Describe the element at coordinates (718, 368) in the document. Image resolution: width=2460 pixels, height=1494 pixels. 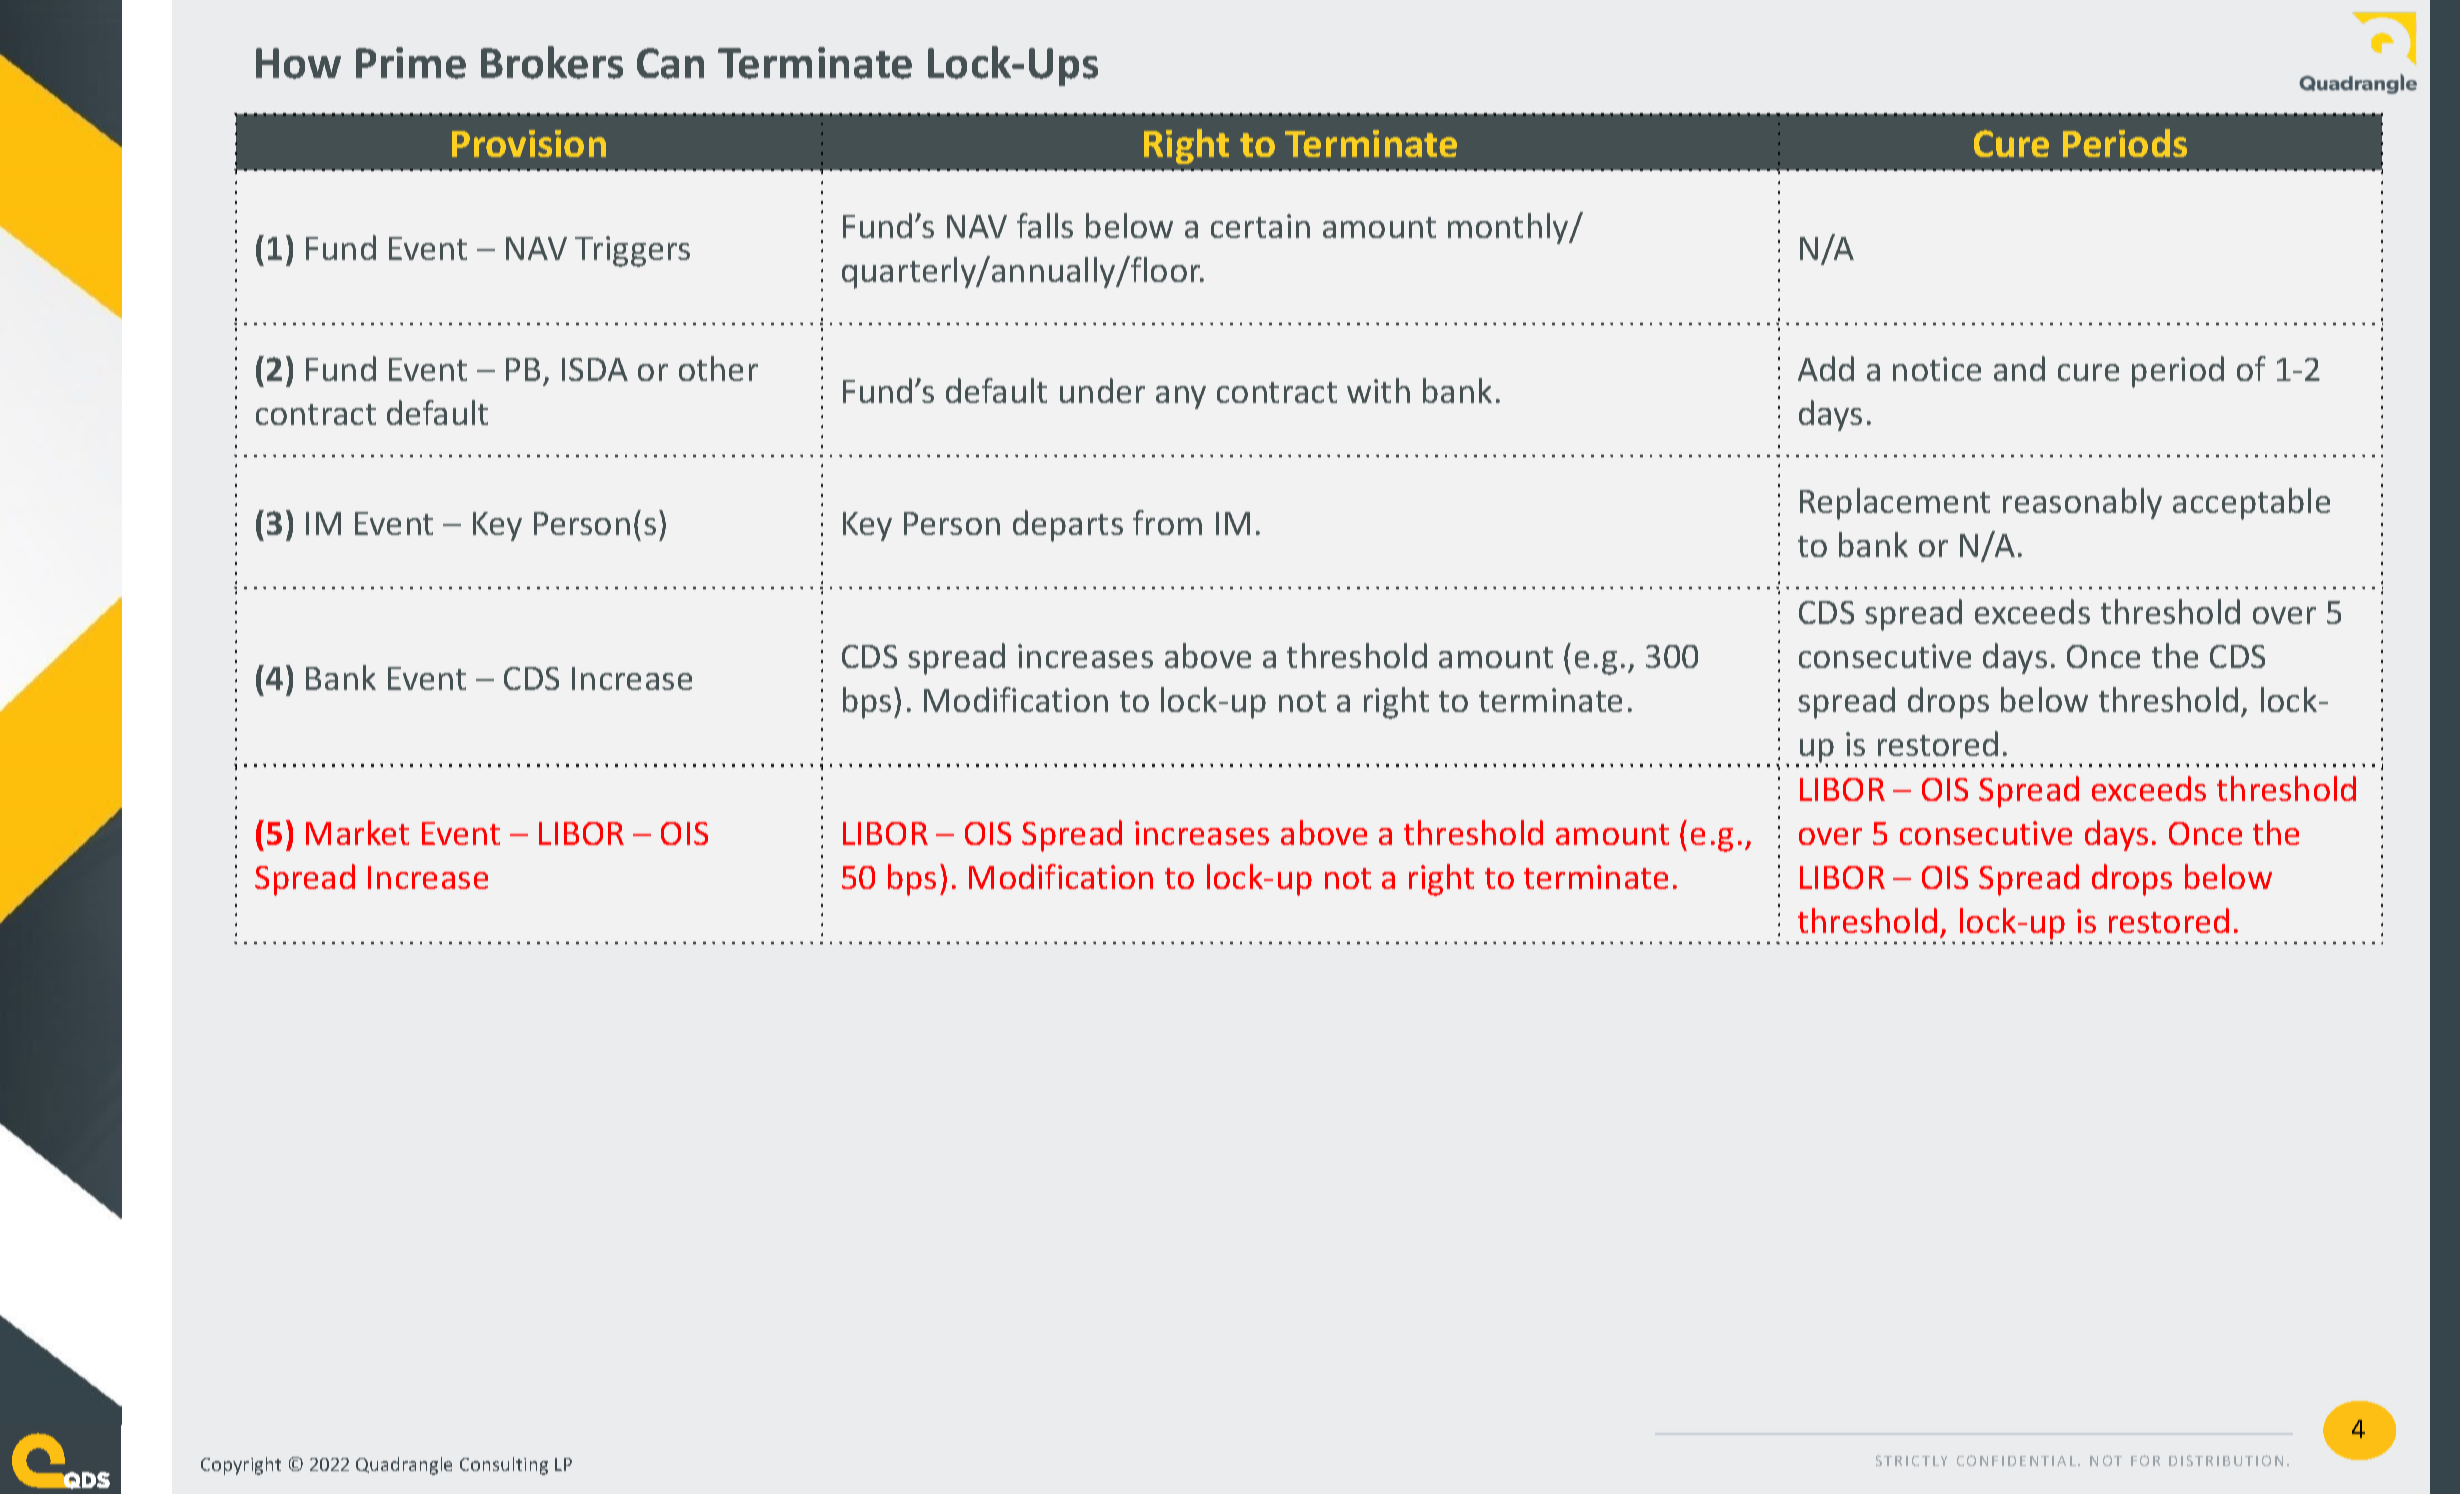
I see `other` at that location.
